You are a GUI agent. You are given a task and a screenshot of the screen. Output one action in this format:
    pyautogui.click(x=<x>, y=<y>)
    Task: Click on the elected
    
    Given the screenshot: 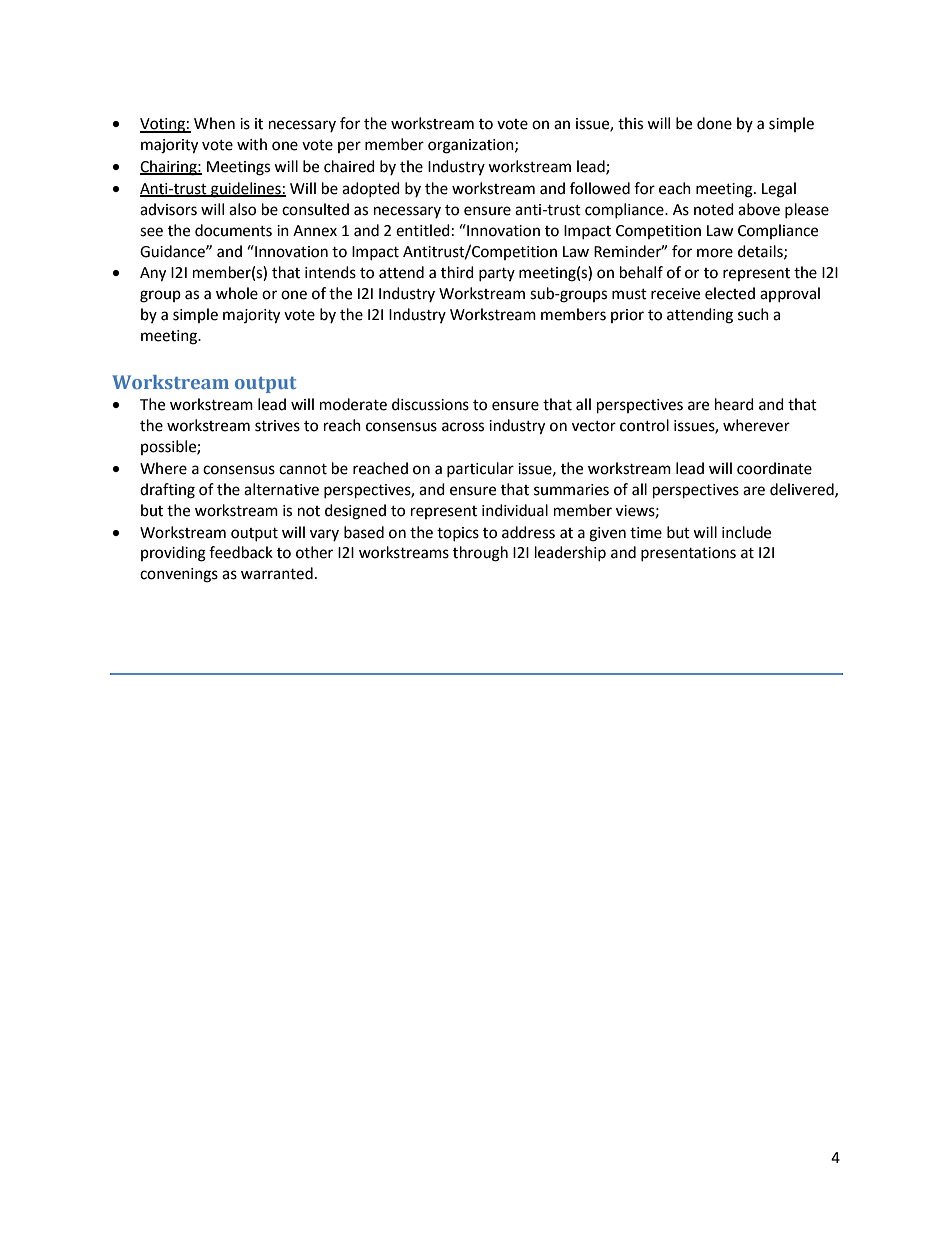 What is the action you would take?
    pyautogui.click(x=730, y=293)
